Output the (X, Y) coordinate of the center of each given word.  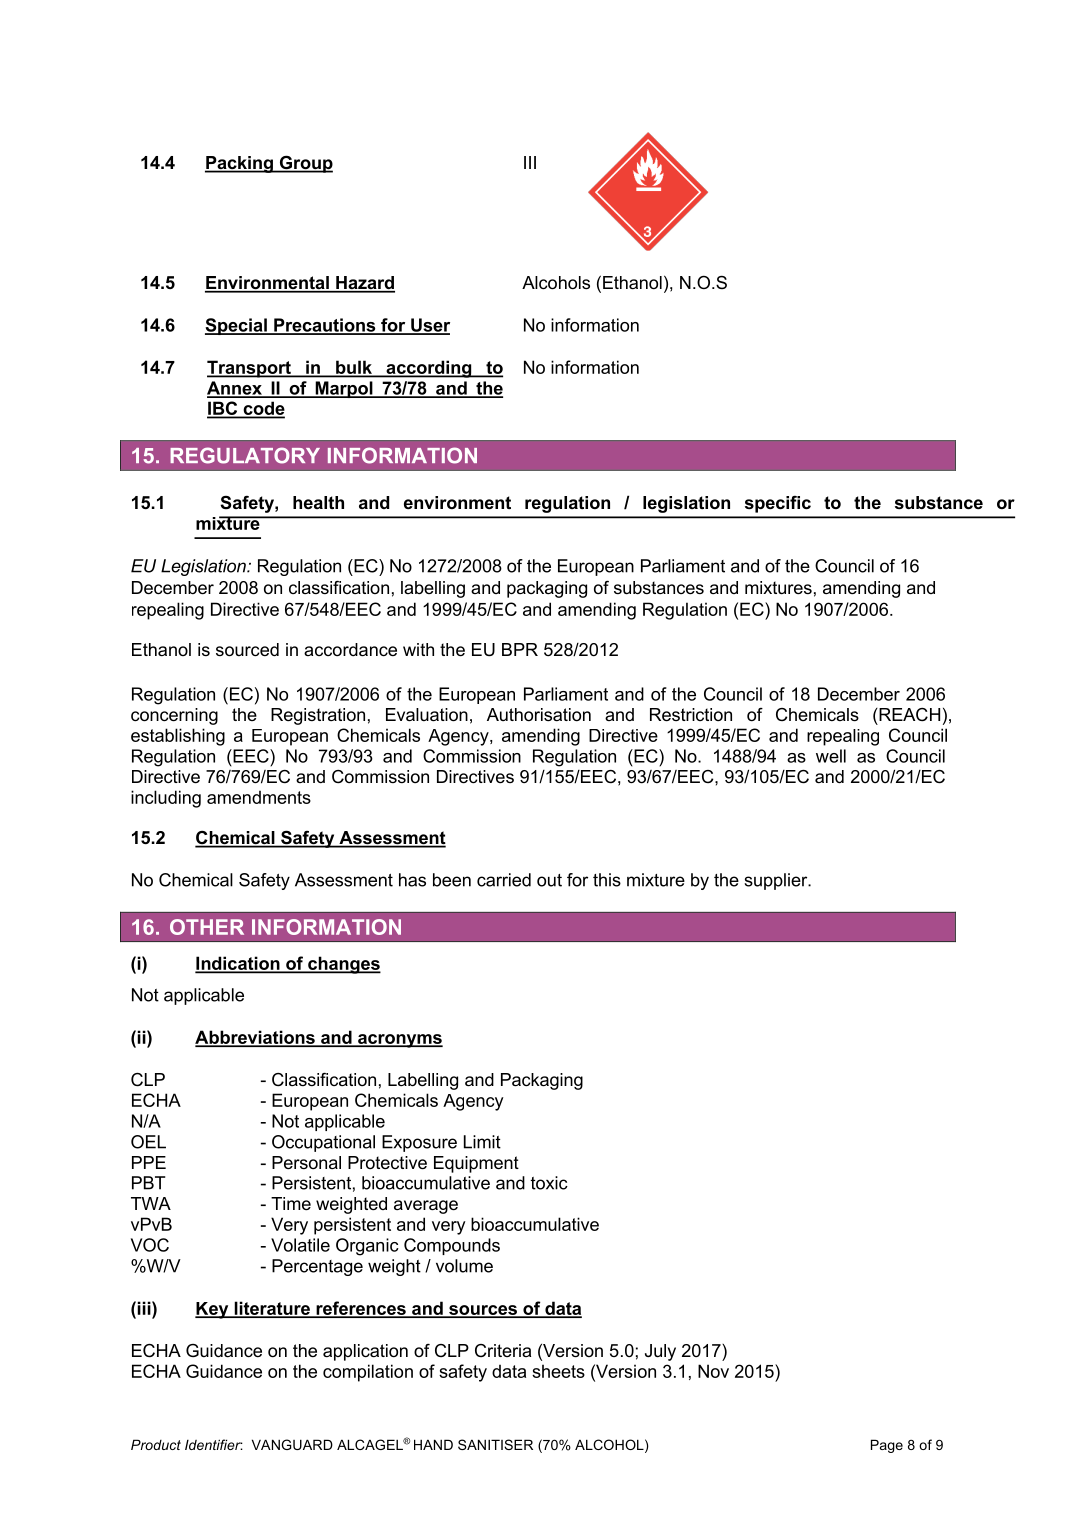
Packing (240, 164)
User (429, 326)
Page (887, 1446)
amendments (259, 797)
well (831, 756)
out (549, 880)
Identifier (214, 1444)
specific (778, 504)
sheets (558, 1371)
